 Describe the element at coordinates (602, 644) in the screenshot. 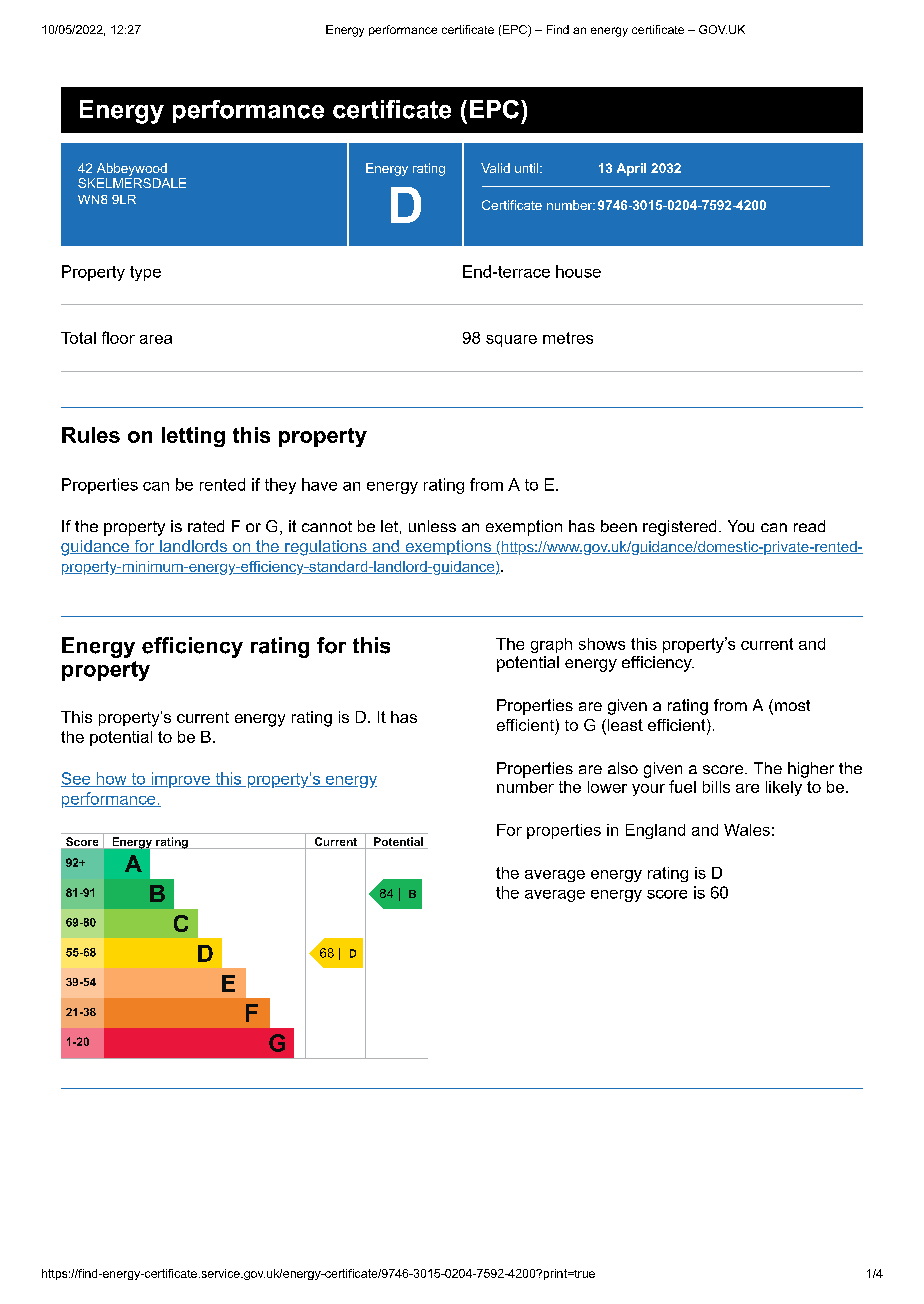

I see `shows` at that location.
